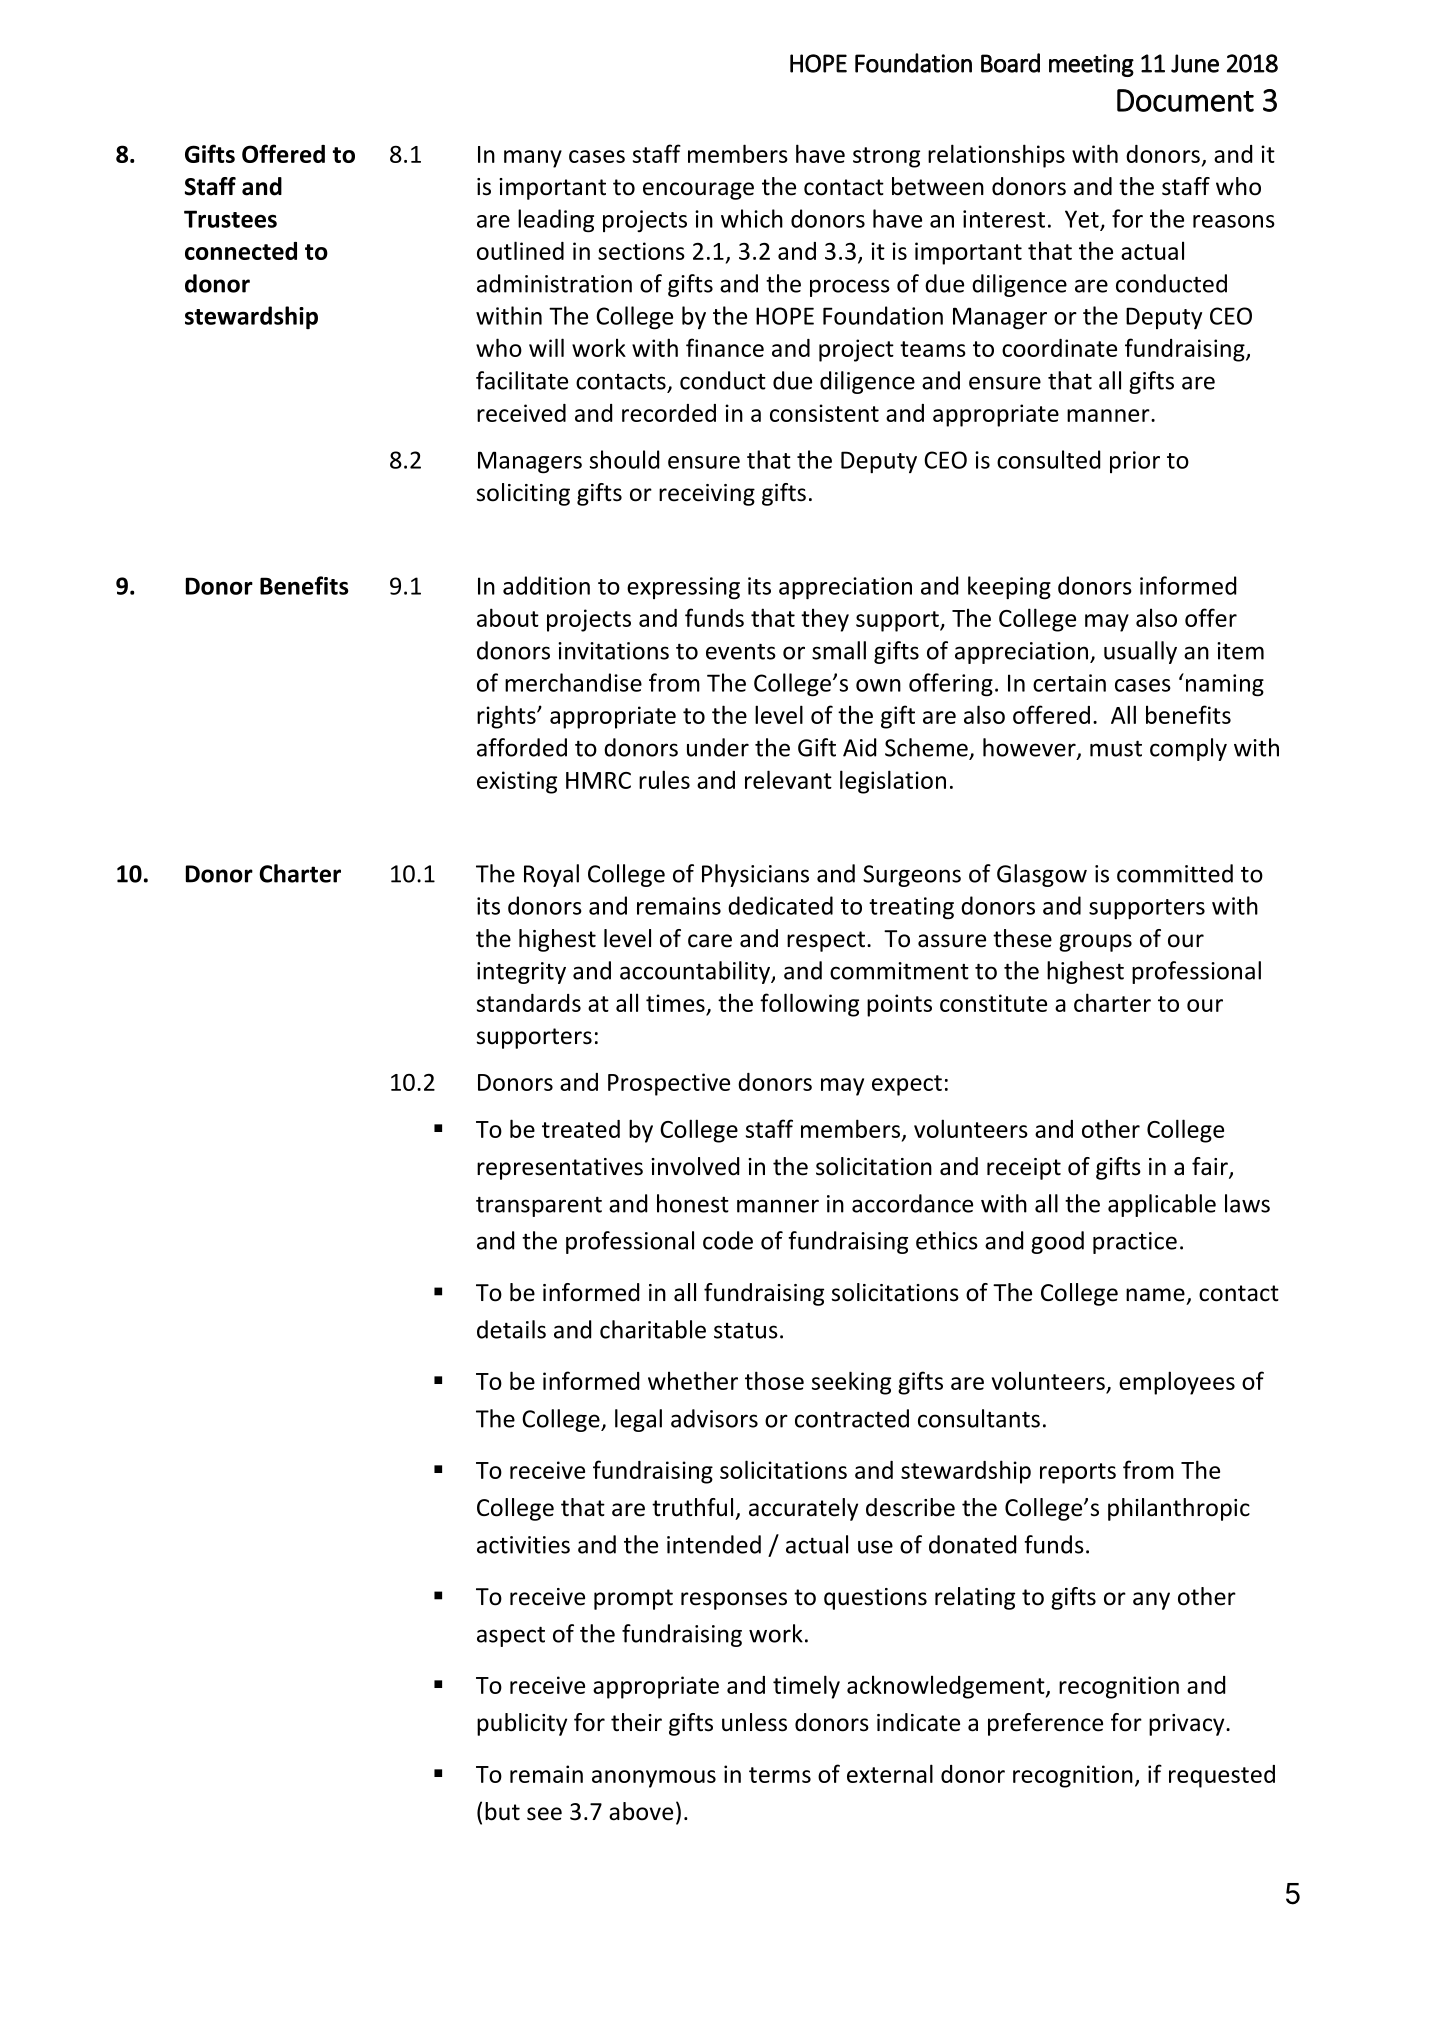 The image size is (1435, 2029). What do you see at coordinates (502, 1811) in the screenshot?
I see `but` at bounding box center [502, 1811].
